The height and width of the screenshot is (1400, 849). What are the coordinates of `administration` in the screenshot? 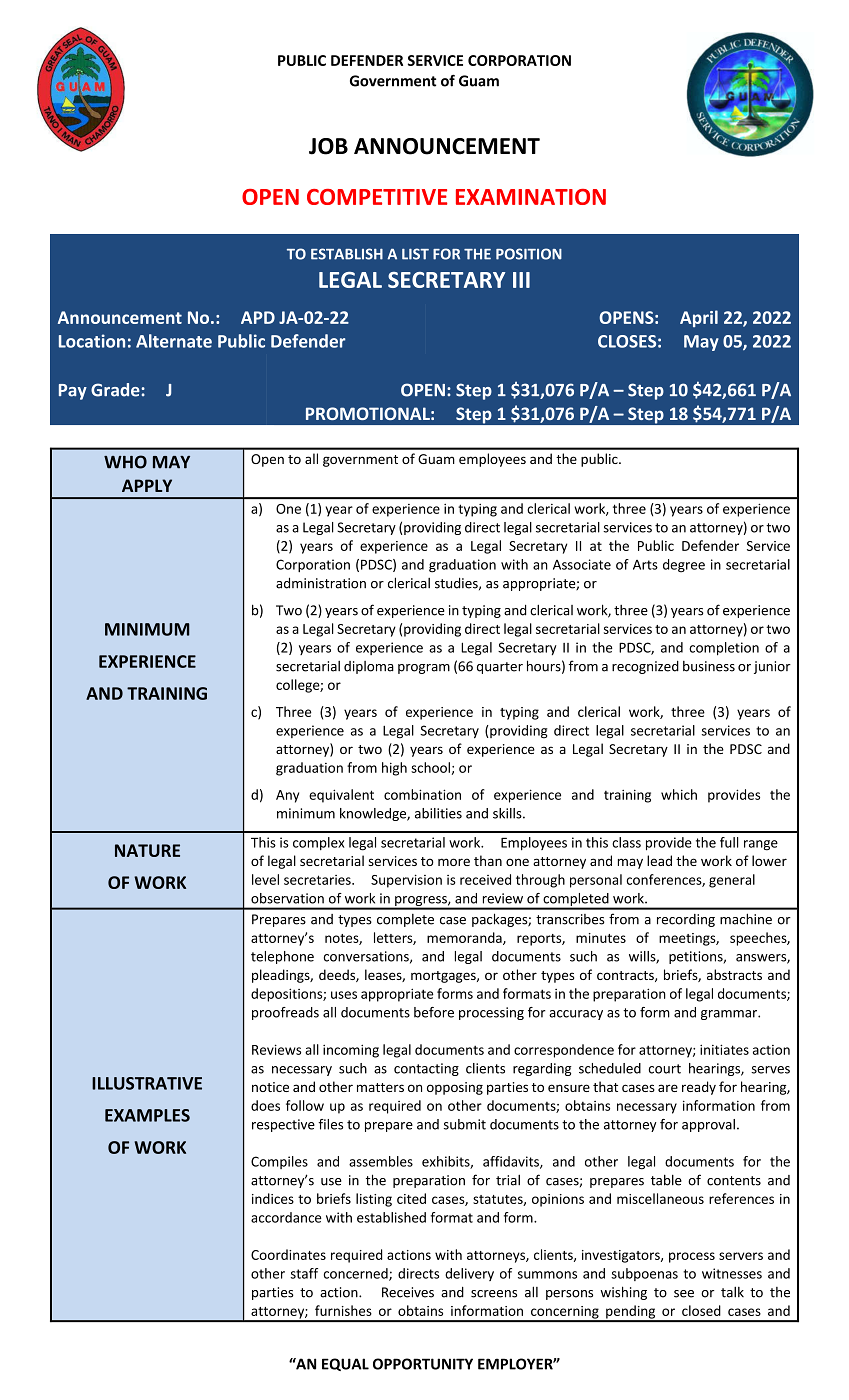 It's located at (321, 583).
